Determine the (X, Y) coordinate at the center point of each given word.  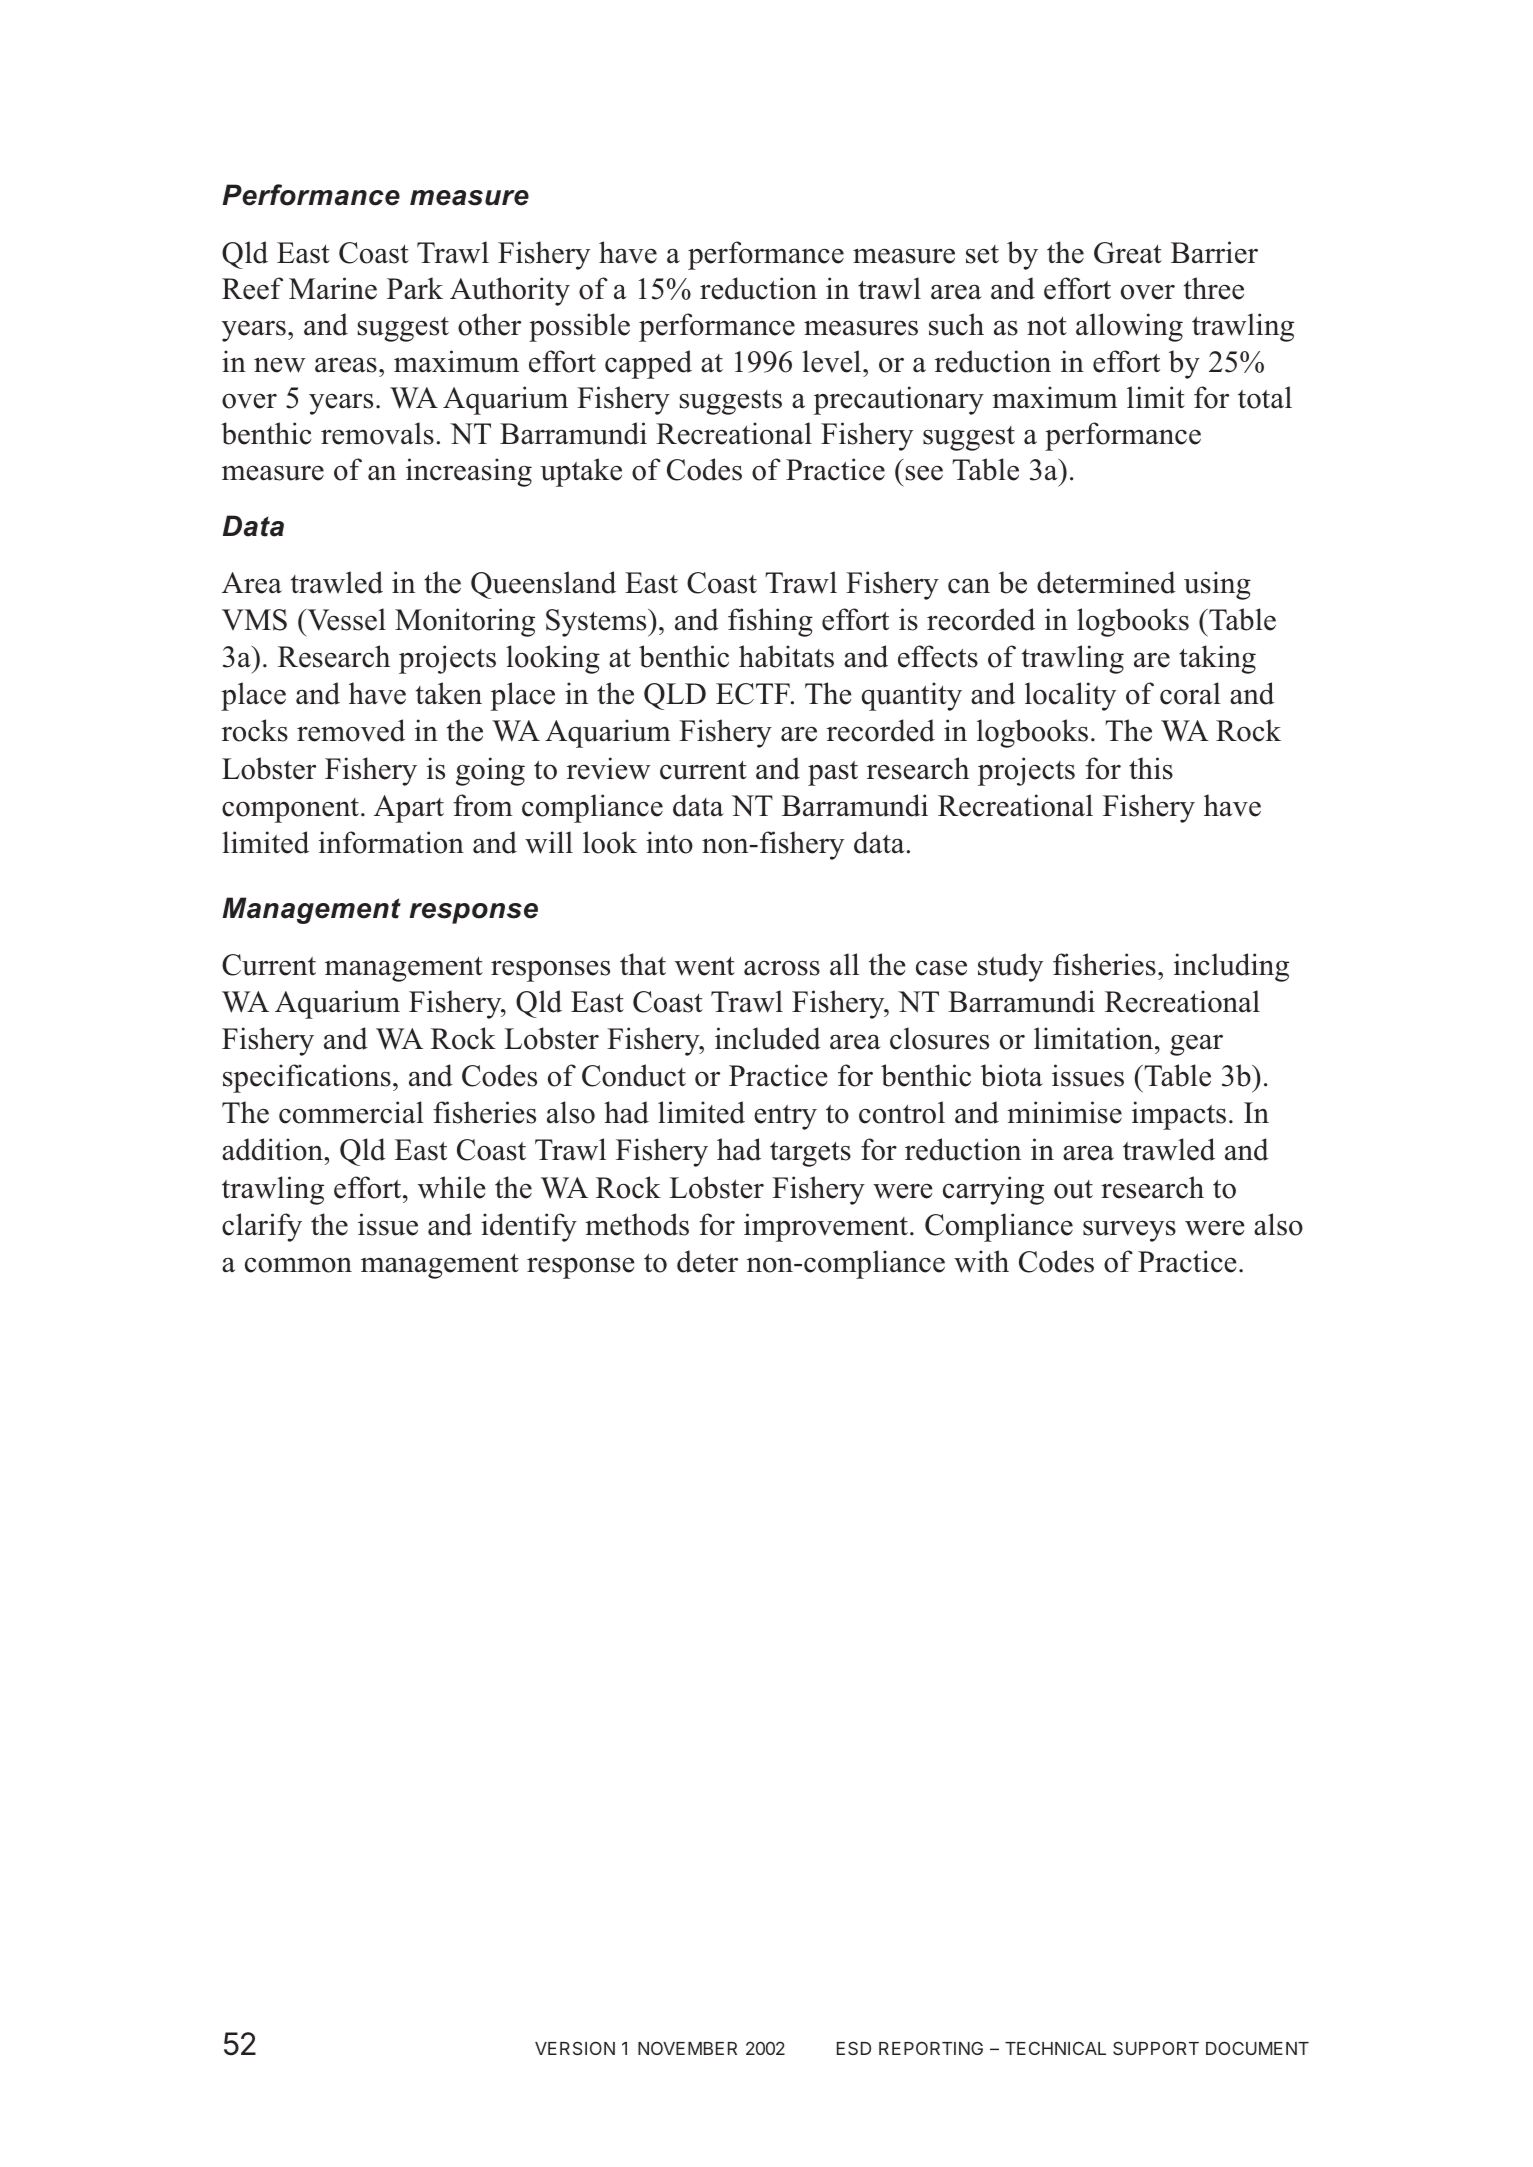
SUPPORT (1156, 2048)
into (669, 842)
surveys (1129, 1231)
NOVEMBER (687, 2048)
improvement (827, 1227)
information (391, 842)
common (298, 1265)
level (833, 361)
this (1151, 768)
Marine (333, 288)
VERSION (575, 2048)
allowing (1129, 327)
